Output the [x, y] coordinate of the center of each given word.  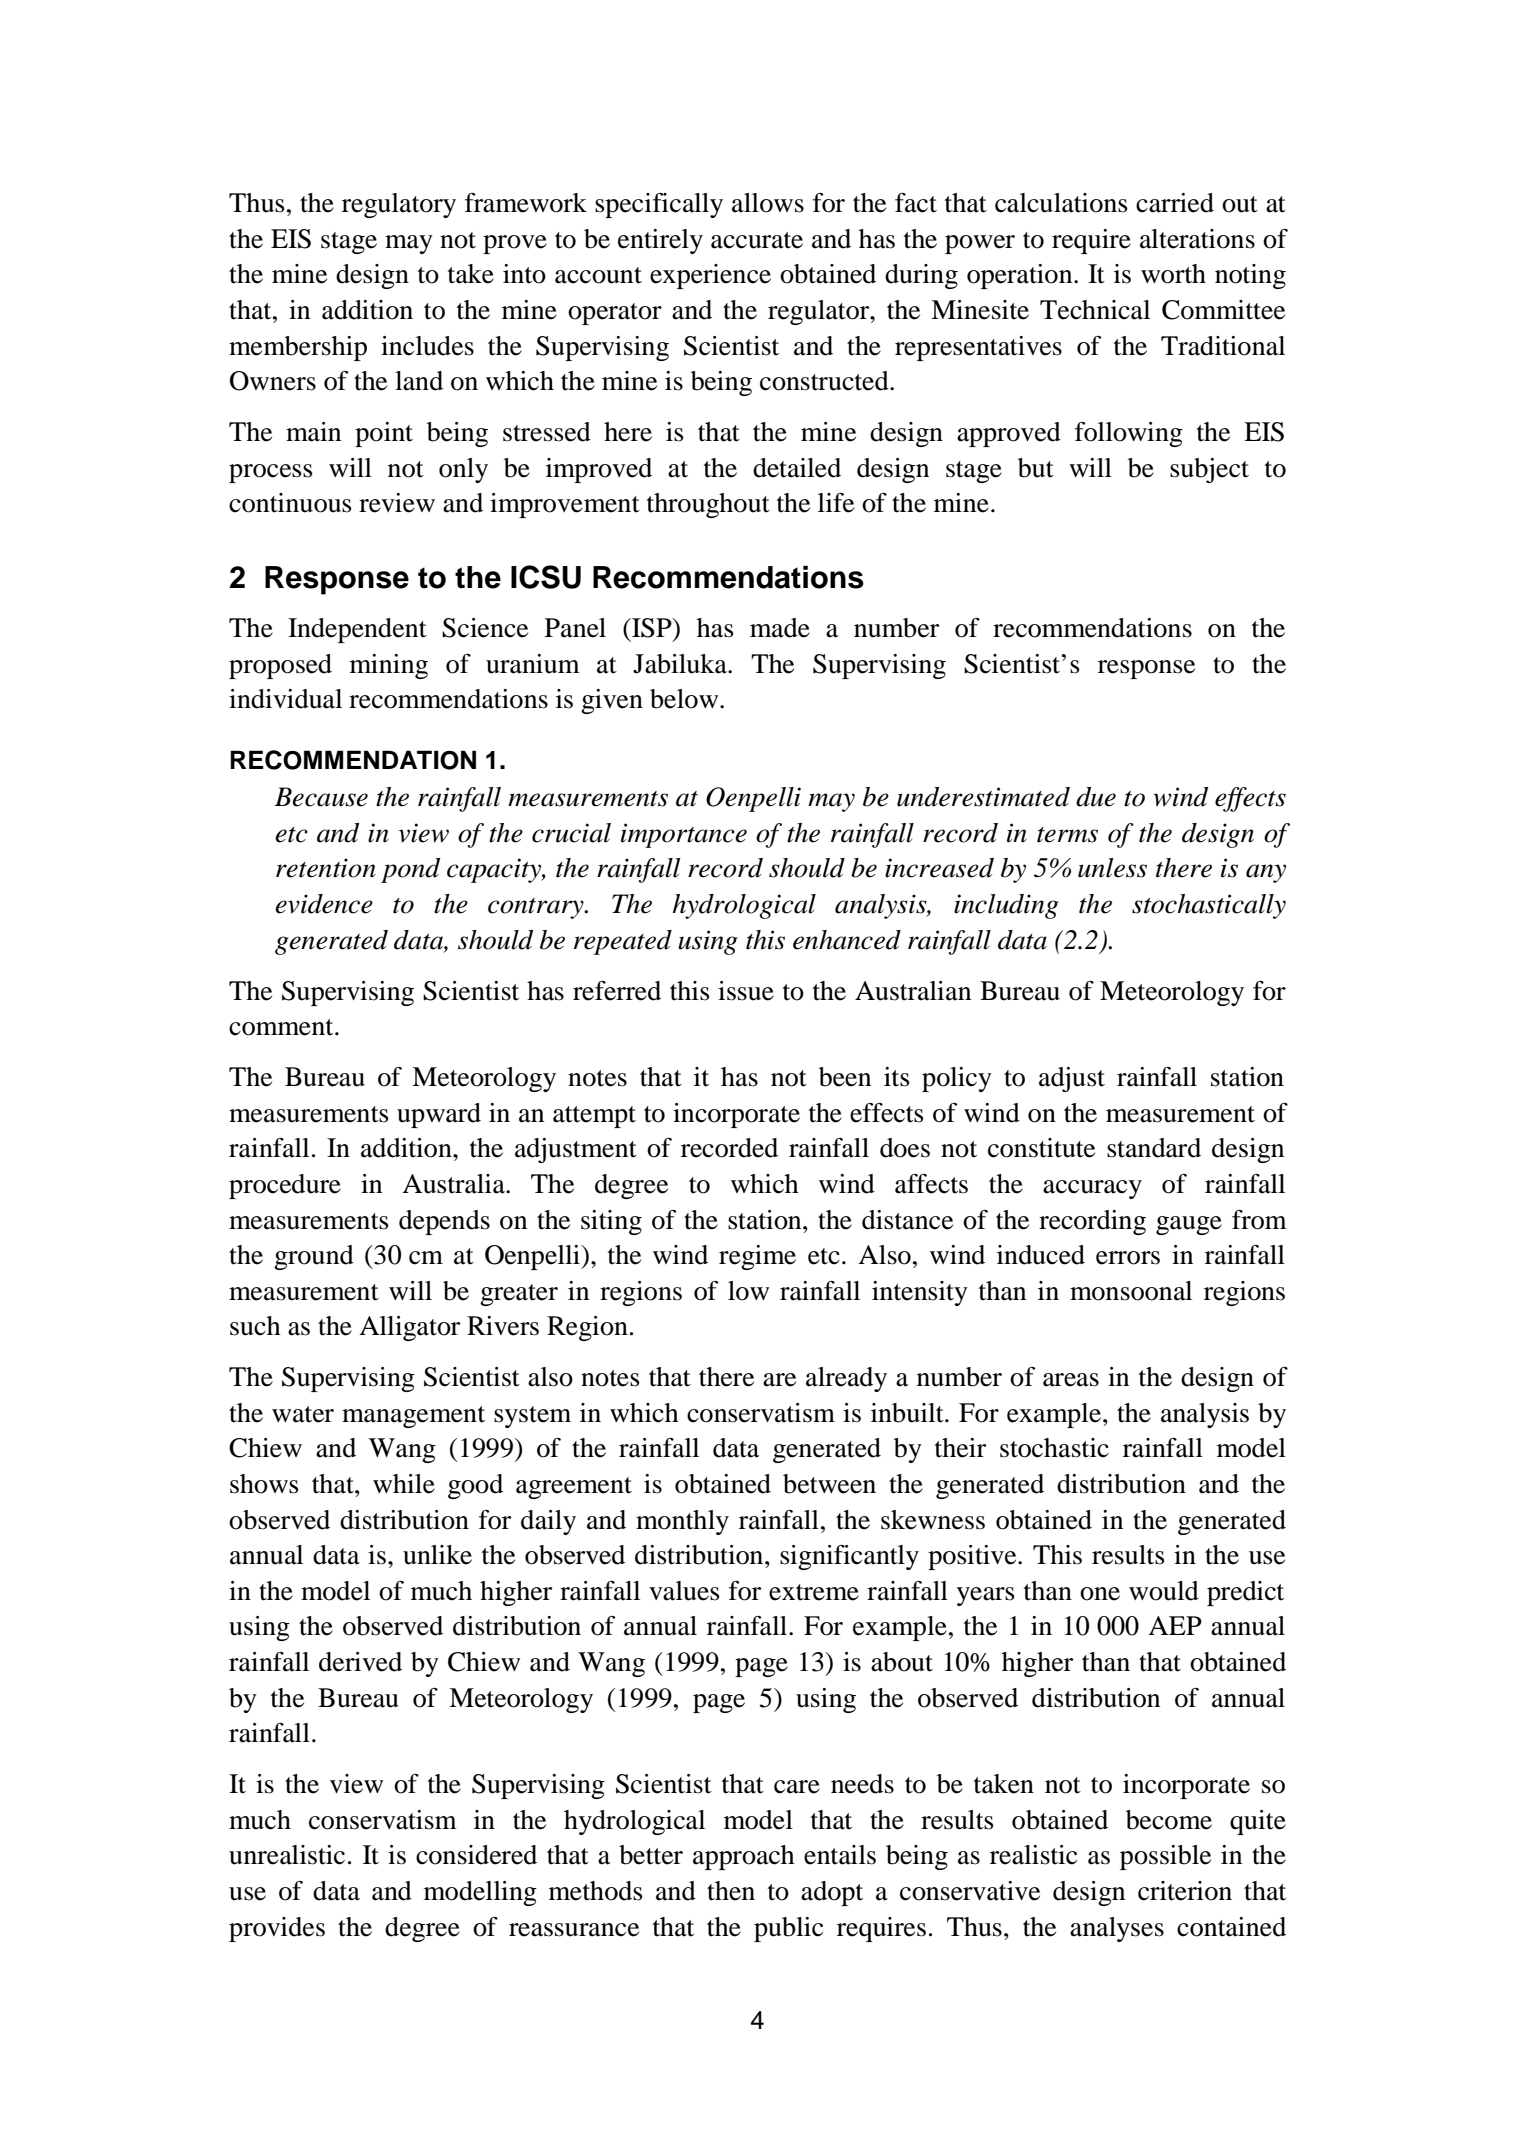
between [829, 1484]
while [404, 1484]
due [1096, 797]
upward [439, 1115]
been [845, 1077]
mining [389, 666]
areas [1071, 1380]
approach [744, 1857]
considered [476, 1855]
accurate [757, 240]
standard [1154, 1148]
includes [427, 346]
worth [1173, 274]
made [780, 628]
